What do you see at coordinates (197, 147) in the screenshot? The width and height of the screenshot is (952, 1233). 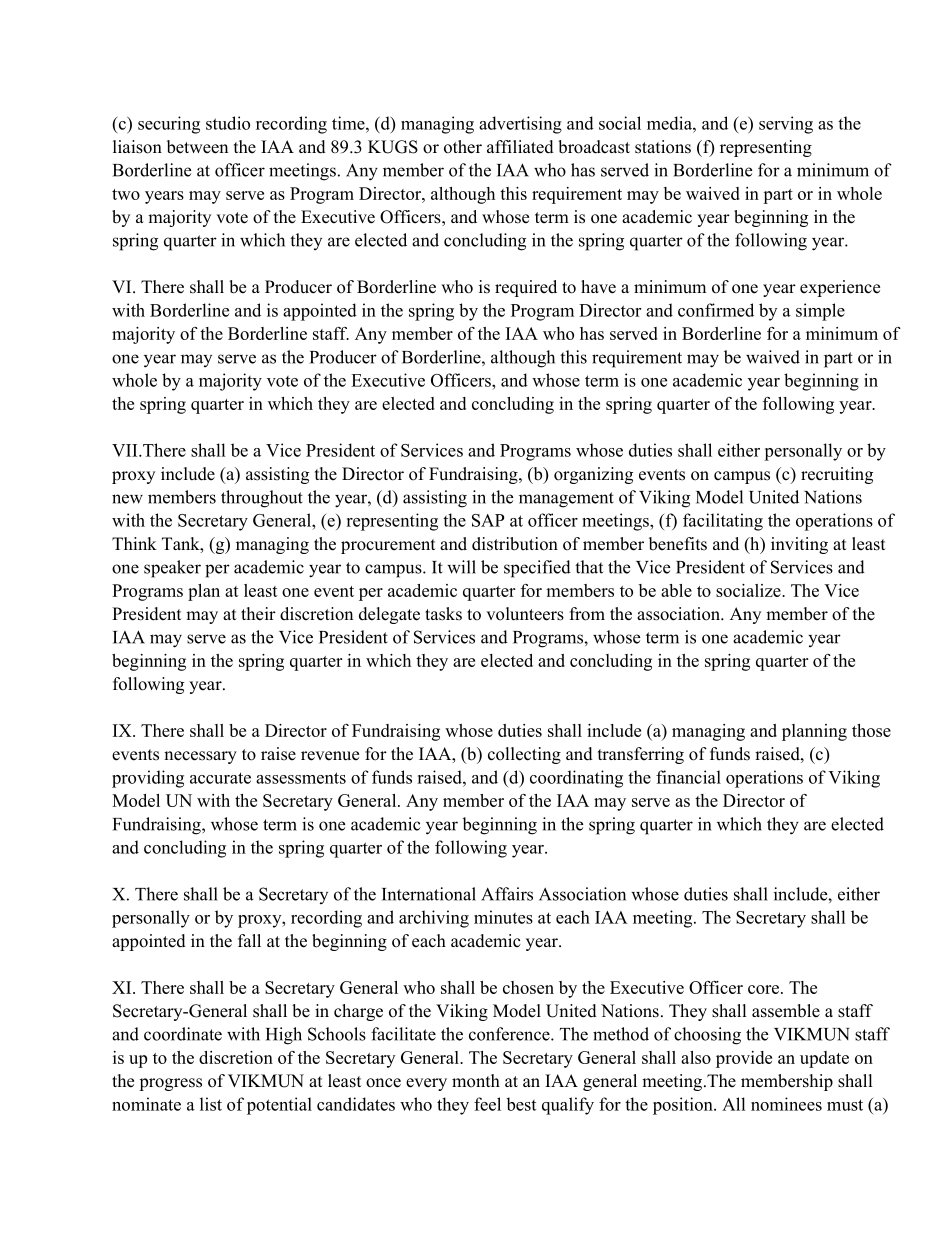 I see `between` at bounding box center [197, 147].
